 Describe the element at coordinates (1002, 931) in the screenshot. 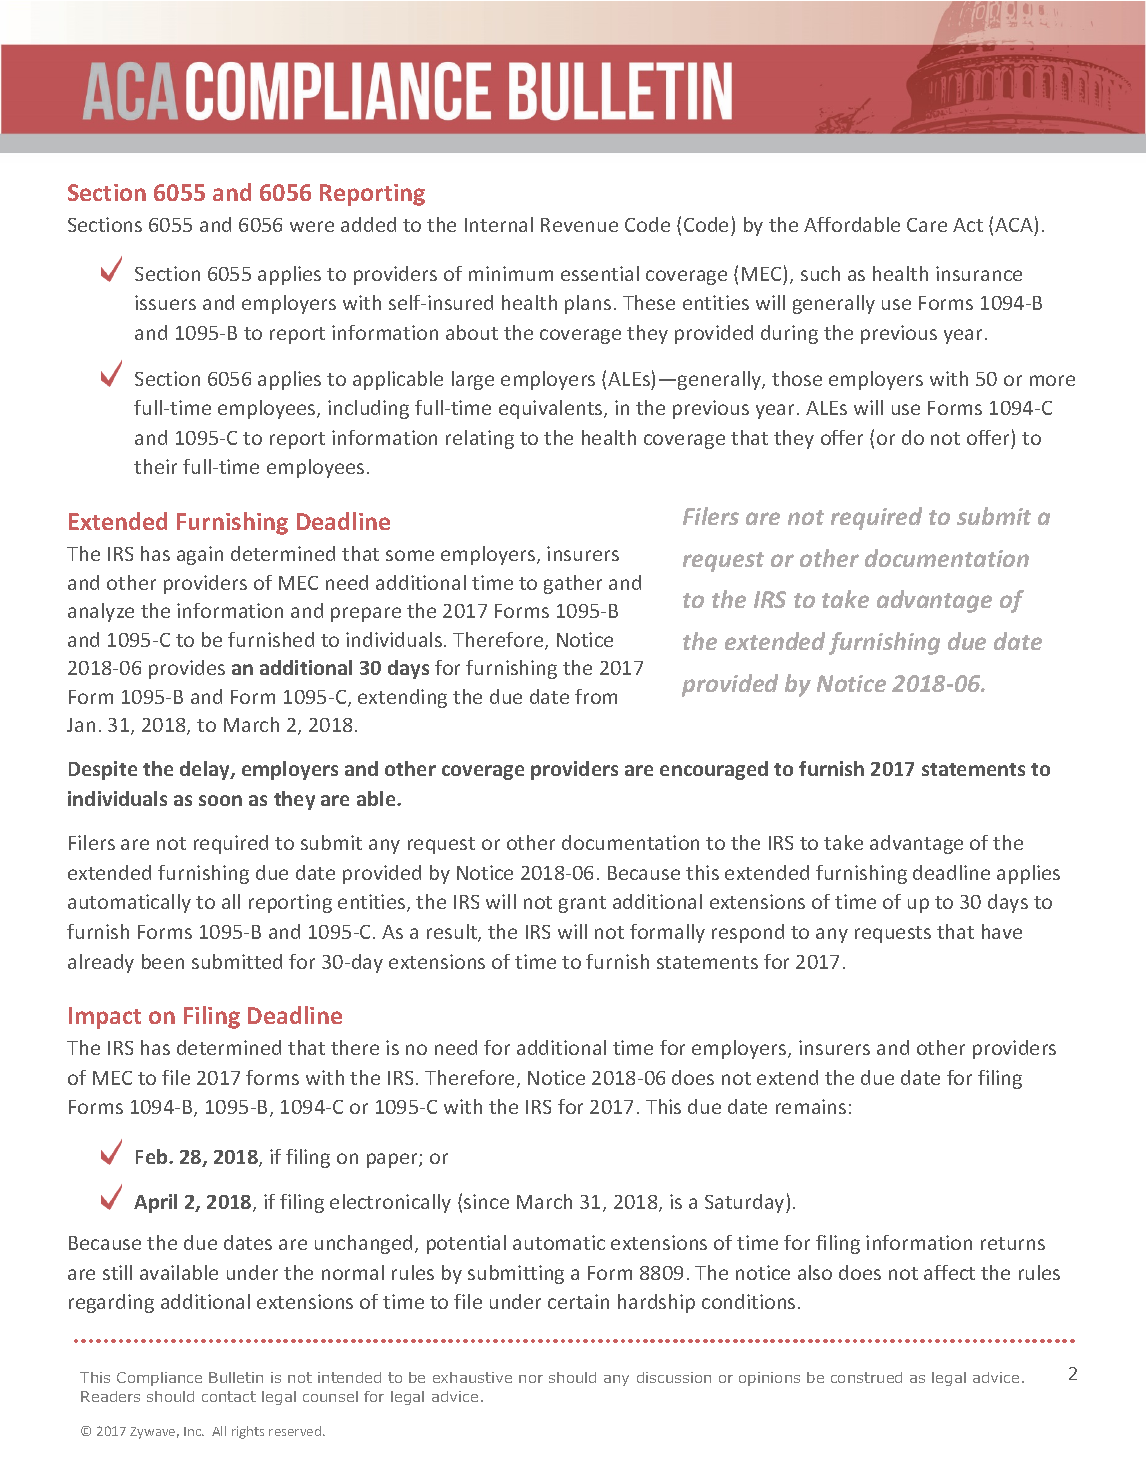

I see `have` at that location.
